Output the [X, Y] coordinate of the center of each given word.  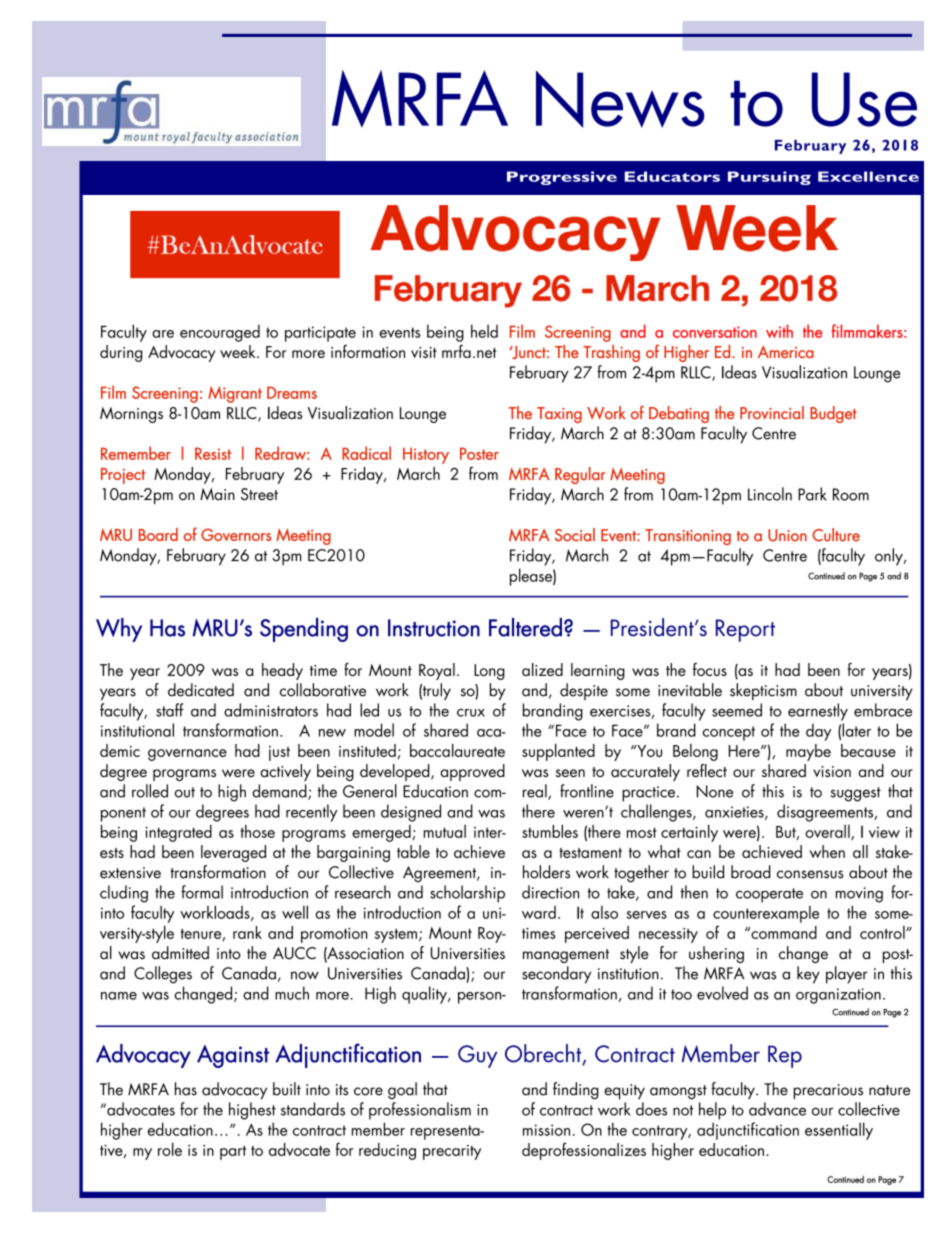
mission [546, 1130]
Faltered [525, 627]
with [779, 331]
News [620, 99]
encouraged [220, 333]
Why [119, 630]
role [170, 1149]
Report [745, 630]
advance [777, 1109]
